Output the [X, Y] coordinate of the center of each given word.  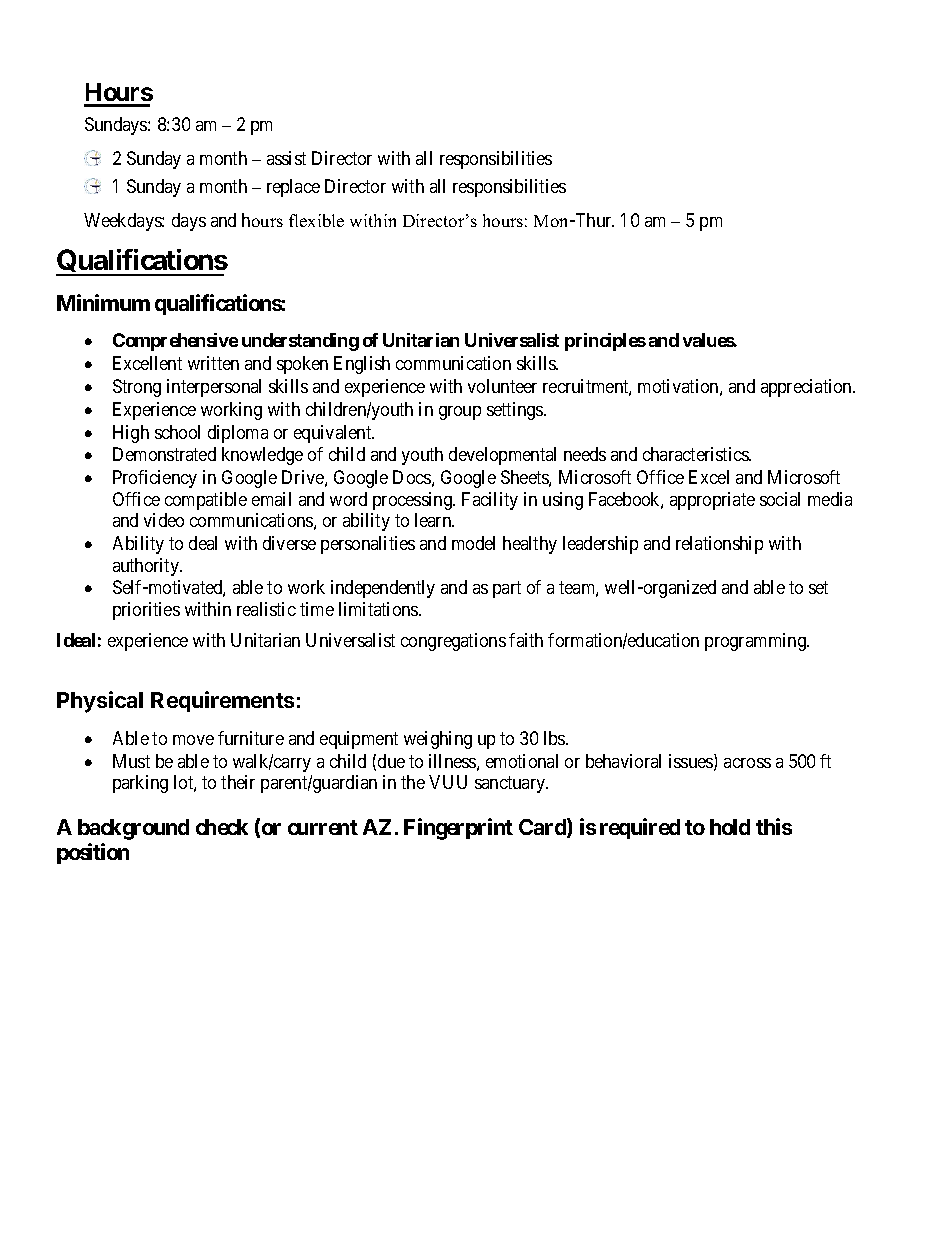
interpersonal [214, 388]
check [222, 827]
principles [605, 342]
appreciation [807, 388]
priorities [146, 611]
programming [756, 642]
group [460, 413]
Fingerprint [458, 829]
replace [293, 188]
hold [730, 827]
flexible [316, 220]
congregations [453, 642]
